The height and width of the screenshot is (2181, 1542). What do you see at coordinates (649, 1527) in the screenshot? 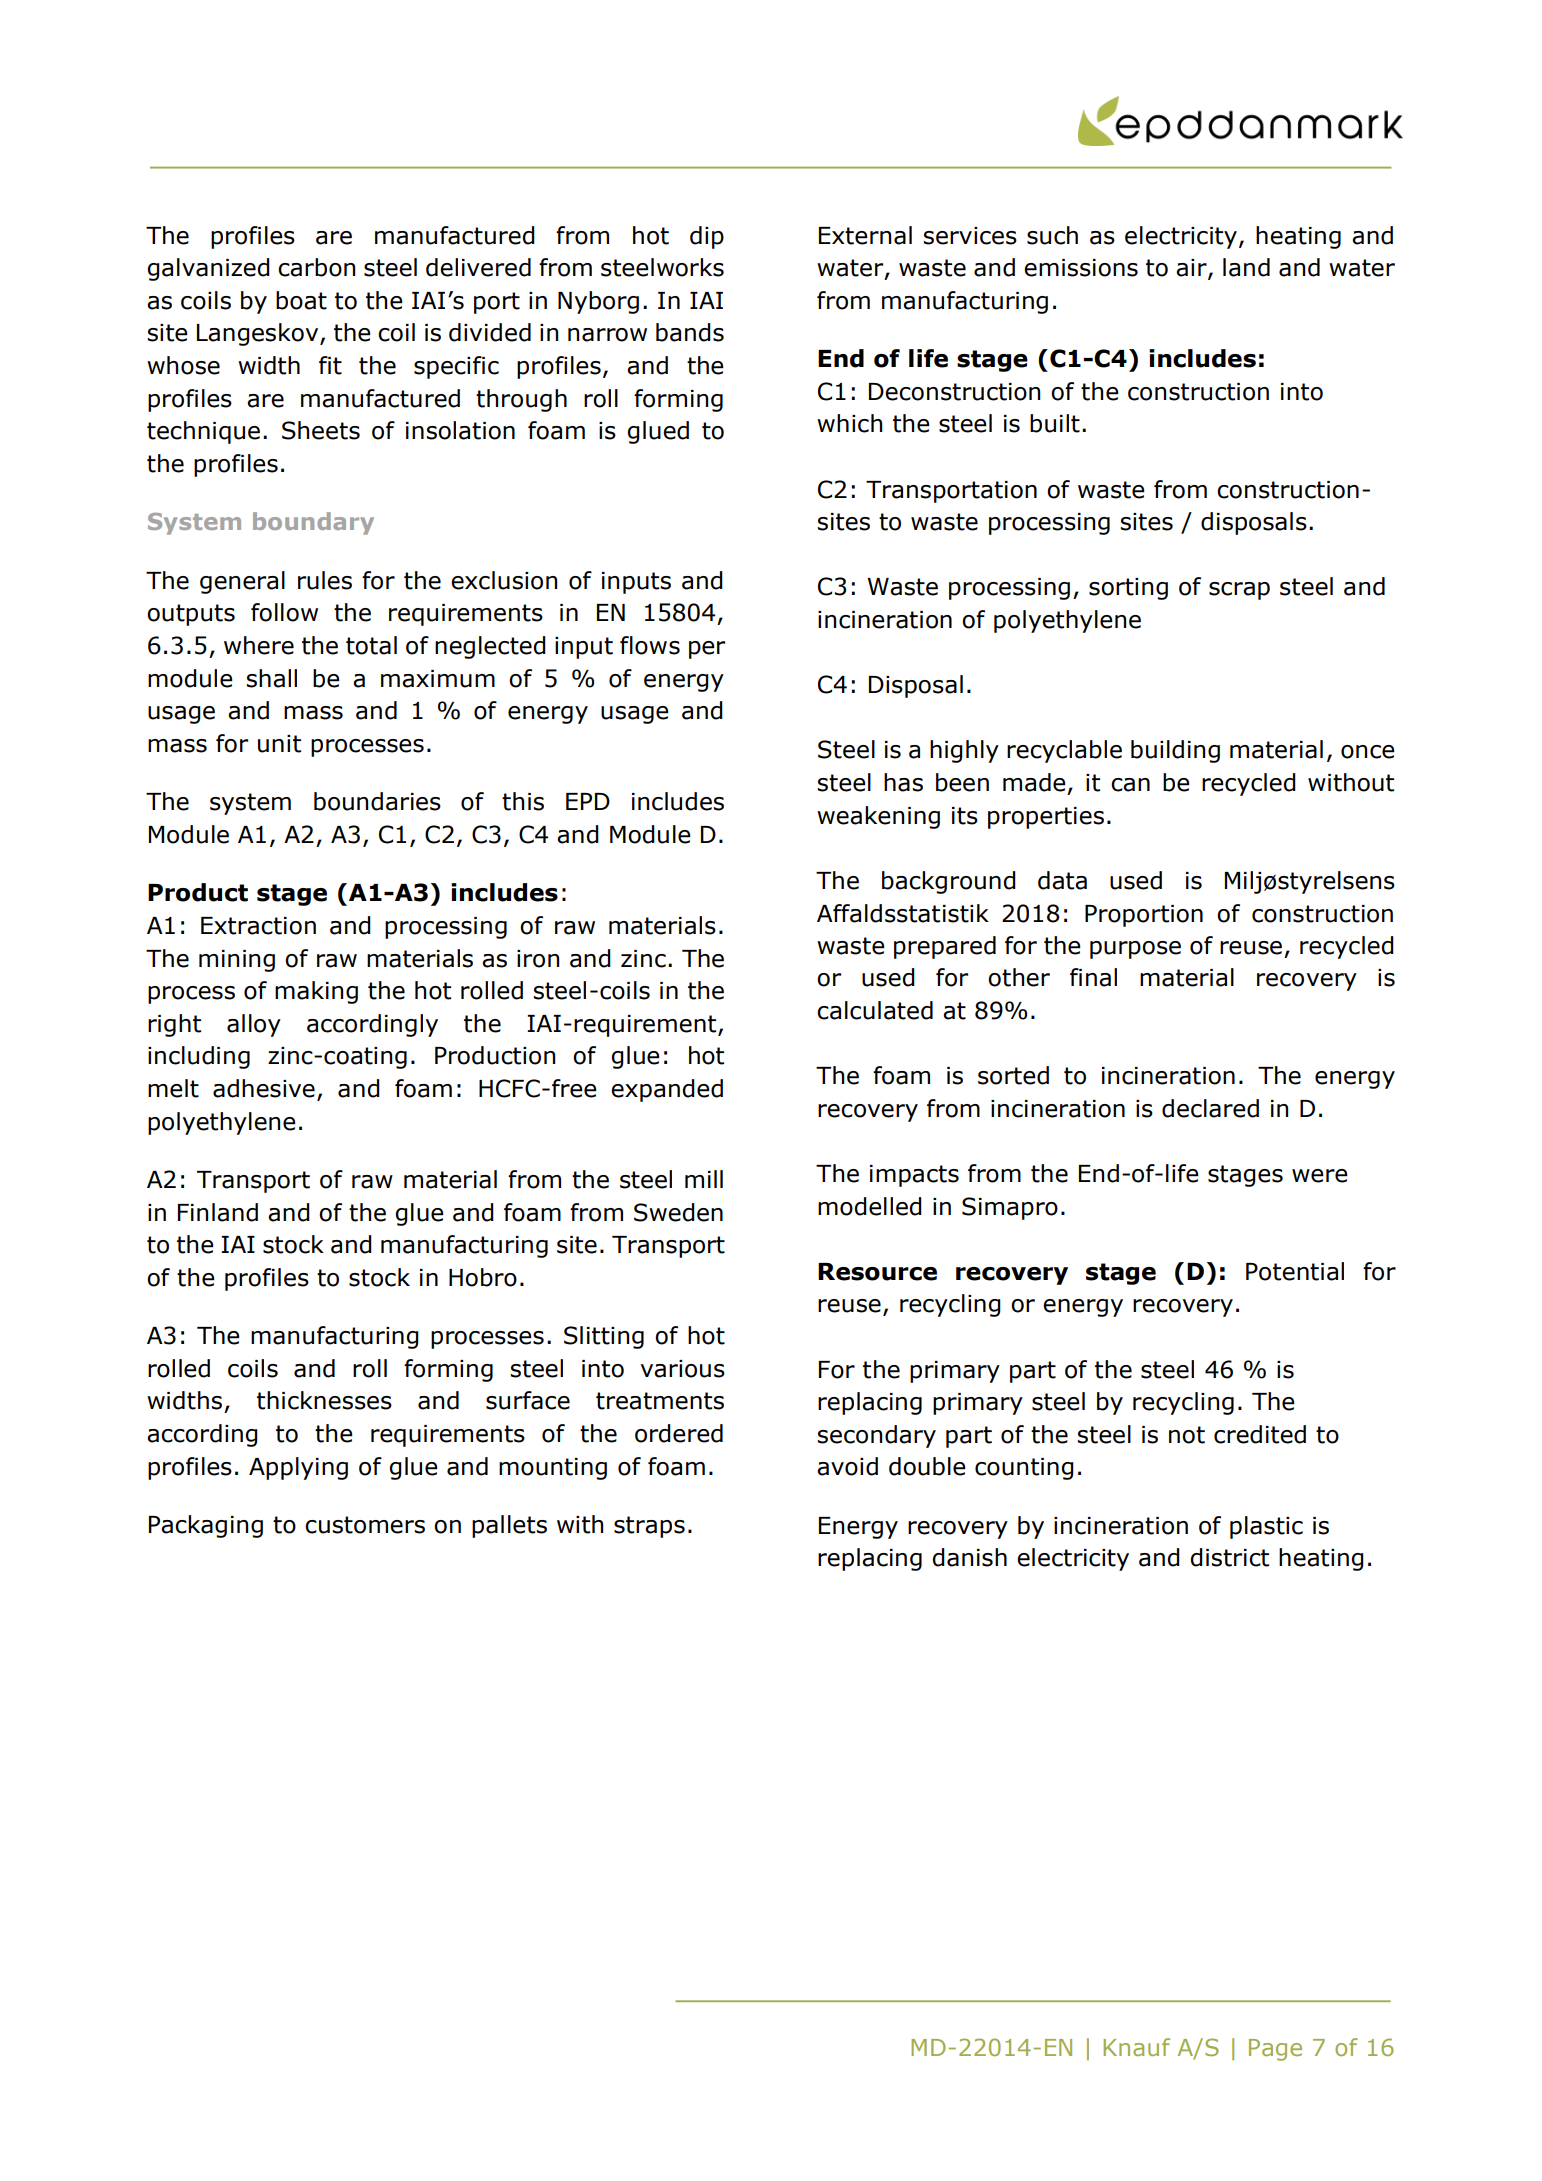
I see `straps` at bounding box center [649, 1527].
